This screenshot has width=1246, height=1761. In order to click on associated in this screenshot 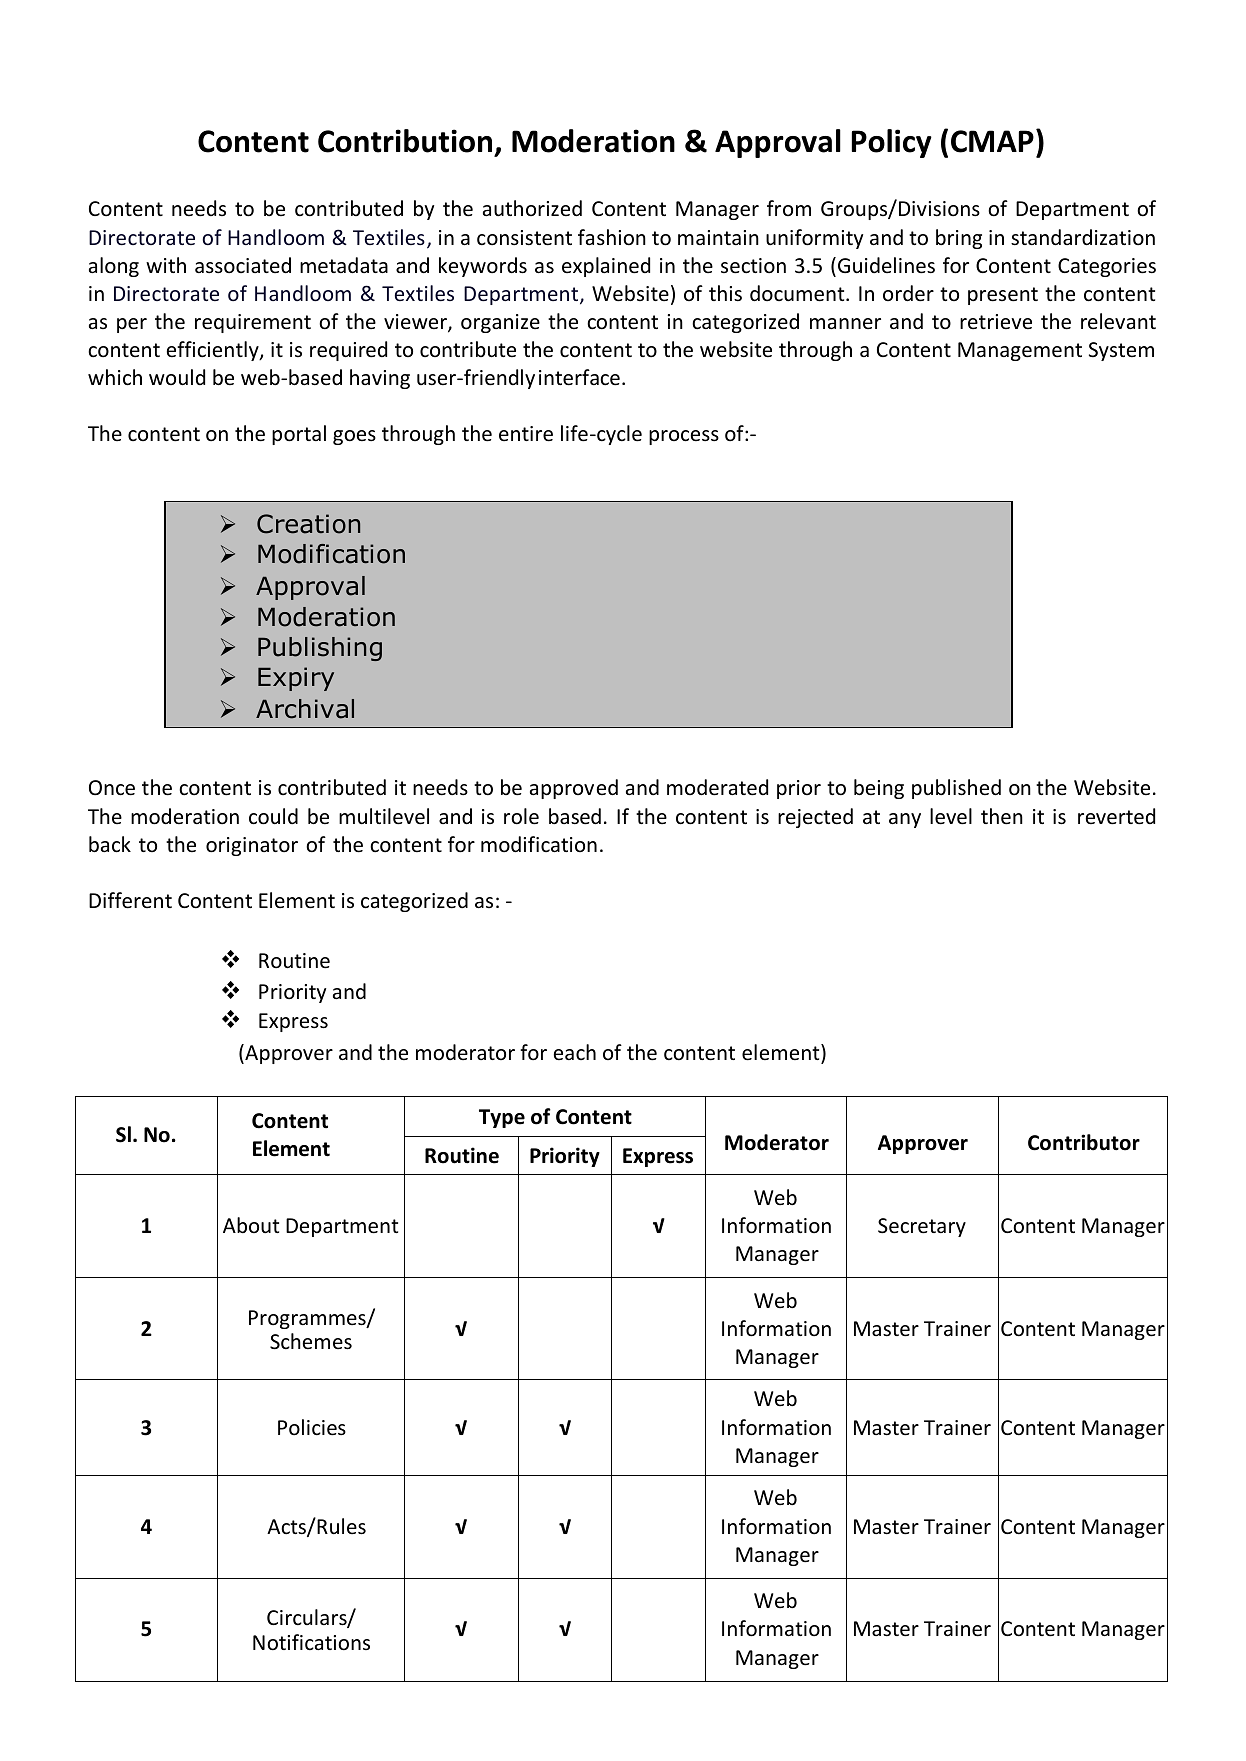, I will do `click(243, 265)`.
